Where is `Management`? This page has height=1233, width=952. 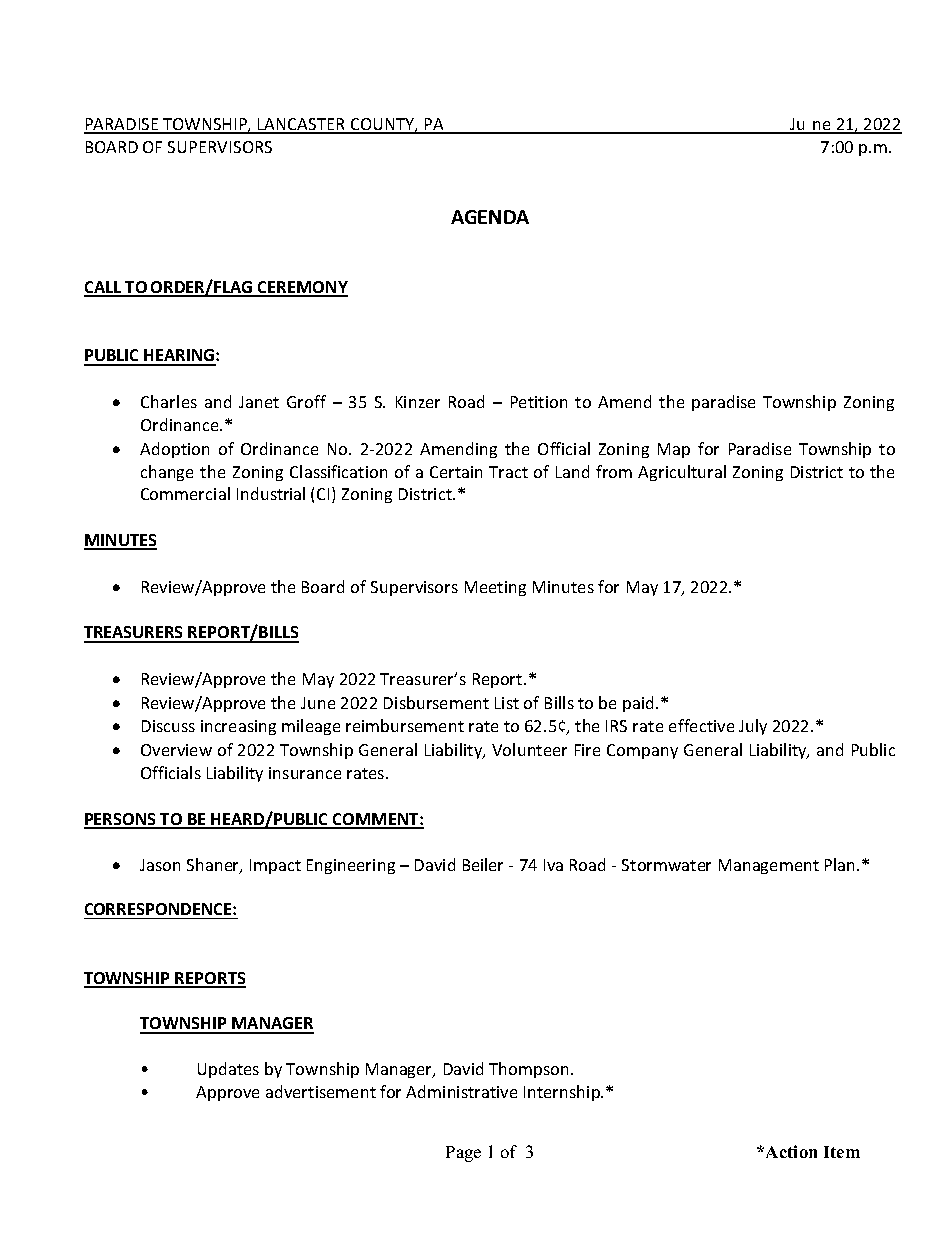
Management is located at coordinates (769, 866).
